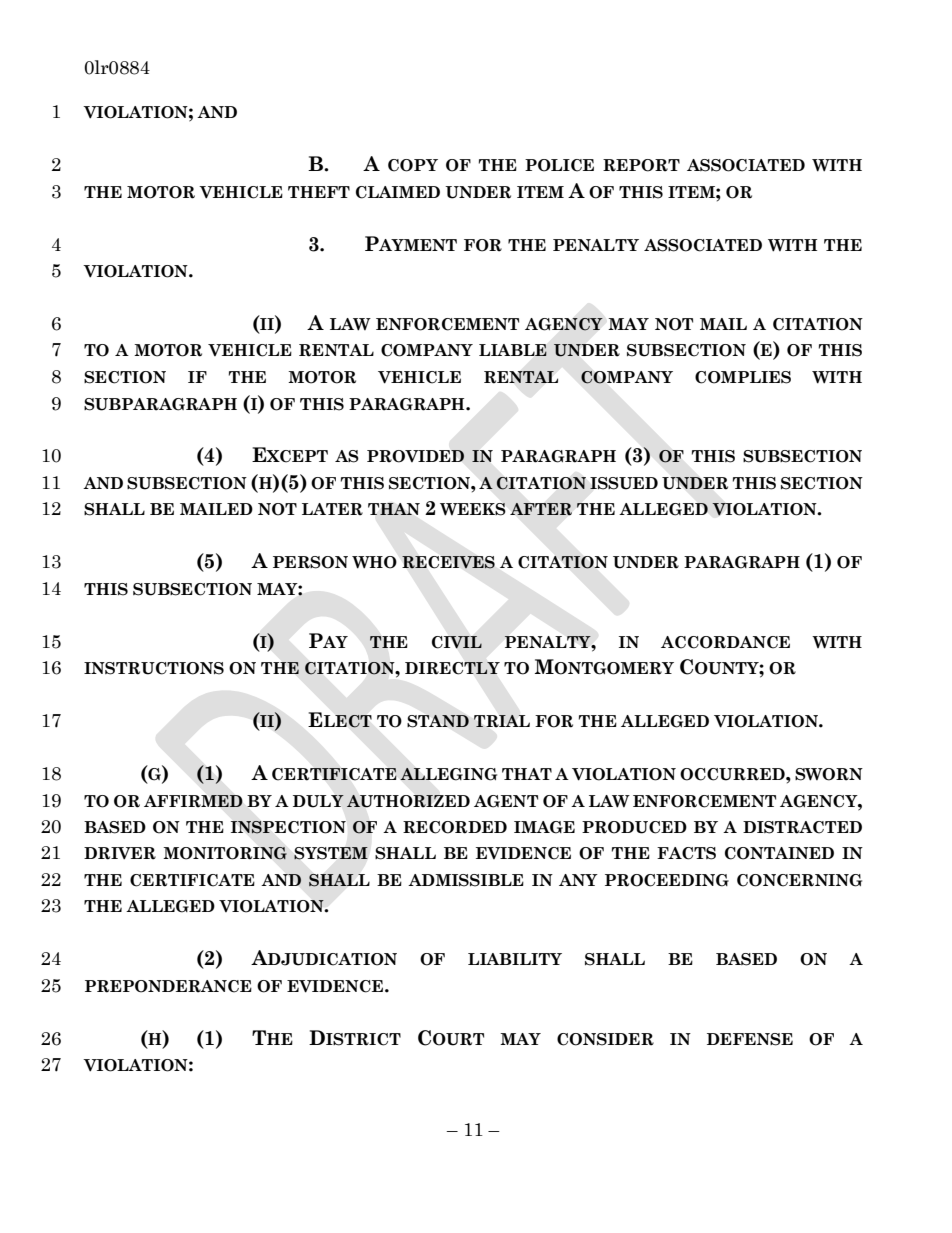 This screenshot has height=1233, width=952. I want to click on SWORN, so click(829, 774).
